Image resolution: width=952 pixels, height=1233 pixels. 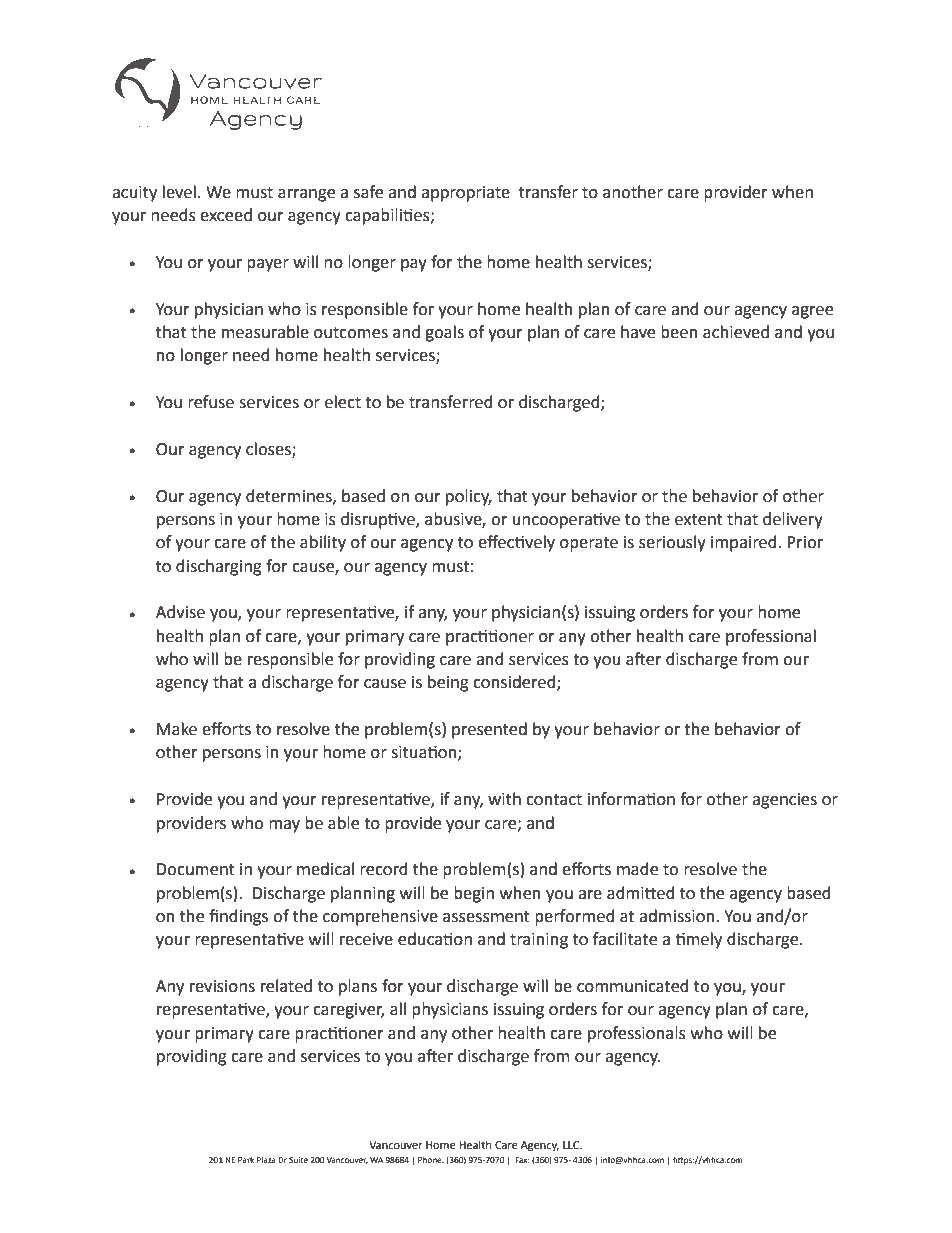 I want to click on Fax, so click(x=522, y=1160).
